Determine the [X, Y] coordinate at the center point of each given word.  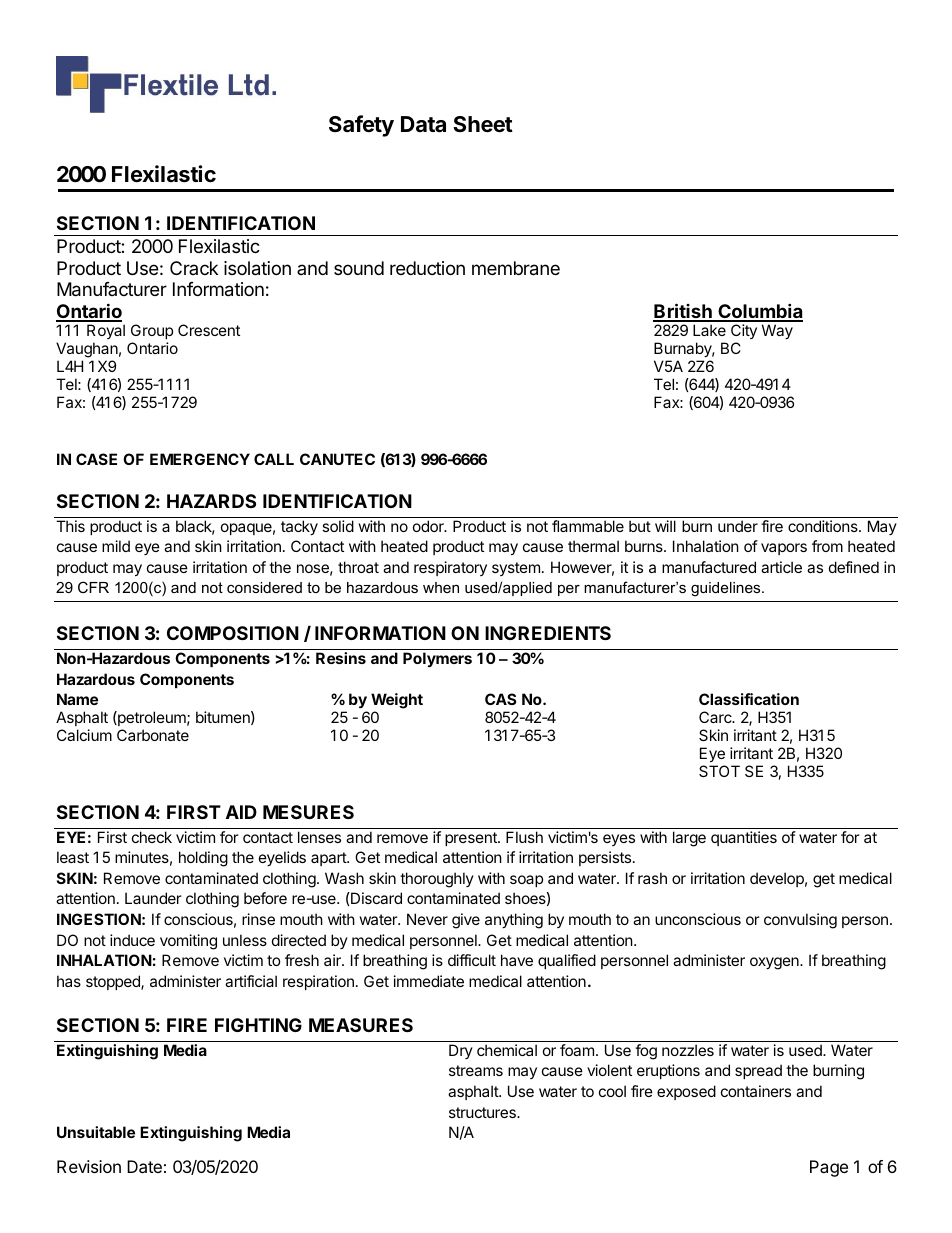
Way [777, 331]
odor [429, 526]
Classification [749, 699]
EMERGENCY [200, 459]
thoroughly [437, 880]
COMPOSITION [233, 633]
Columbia [759, 312]
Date [144, 1166]
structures [483, 1112]
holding [203, 859]
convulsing [800, 921]
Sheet [483, 124]
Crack [194, 268]
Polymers [437, 659]
